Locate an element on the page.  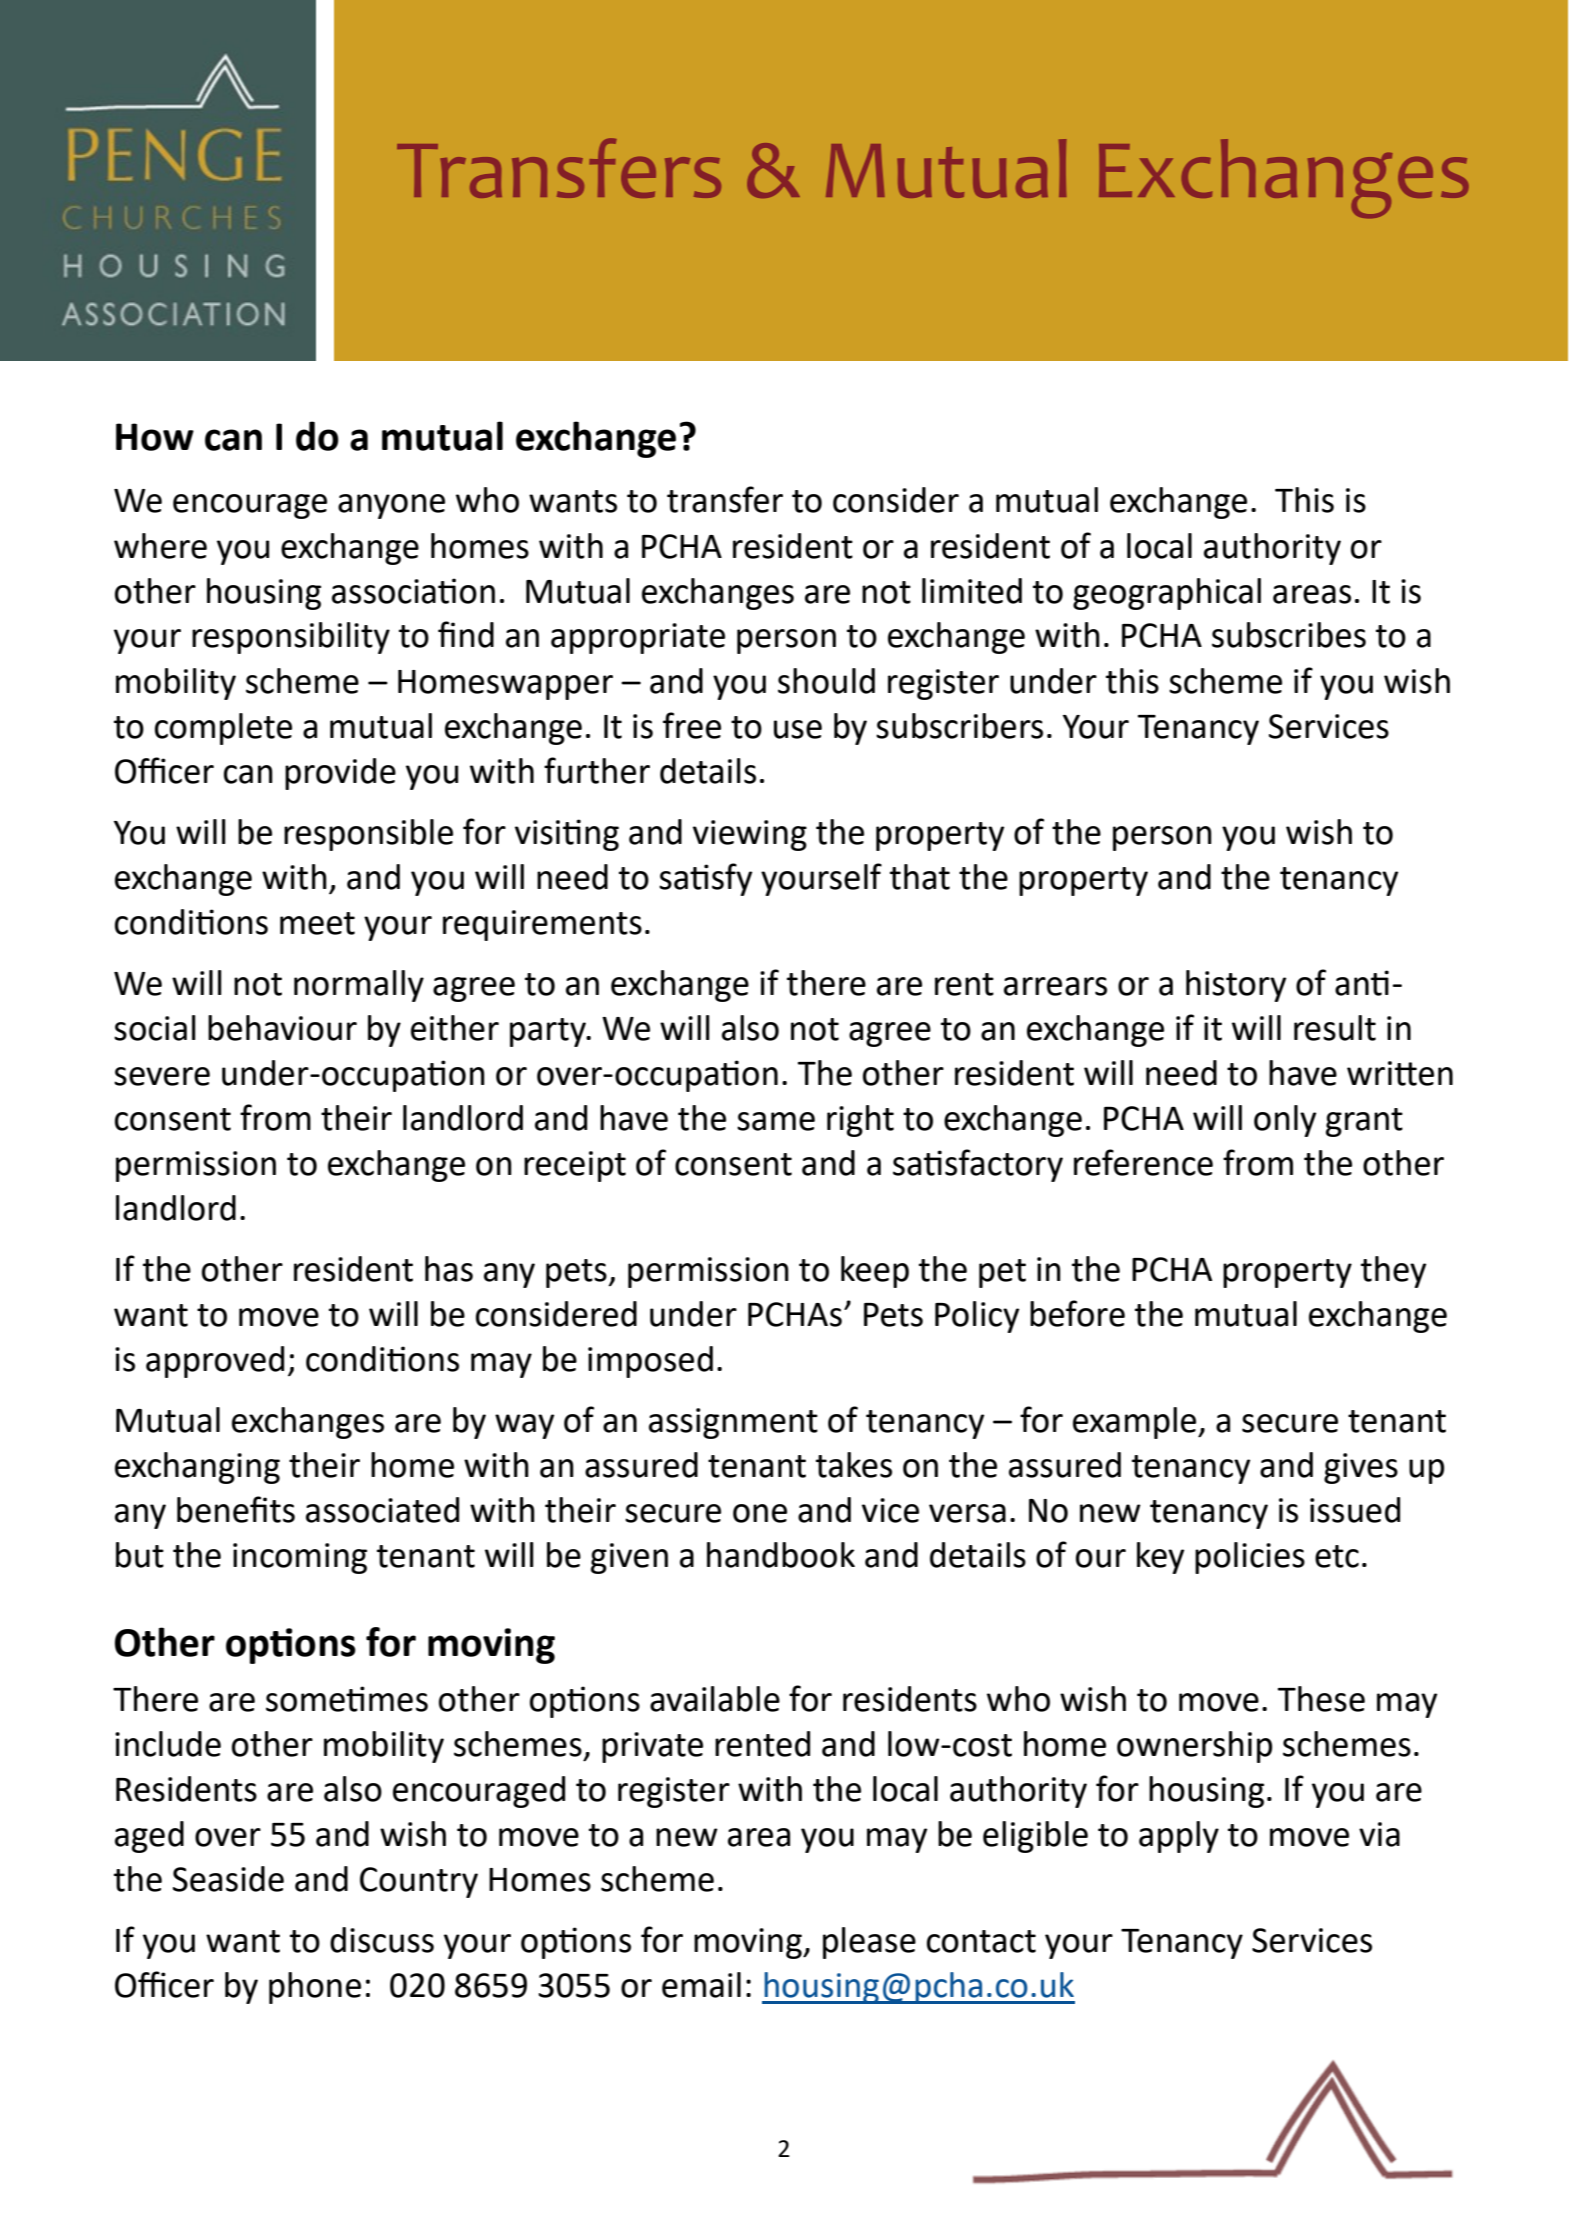
anyone is located at coordinates (391, 506).
